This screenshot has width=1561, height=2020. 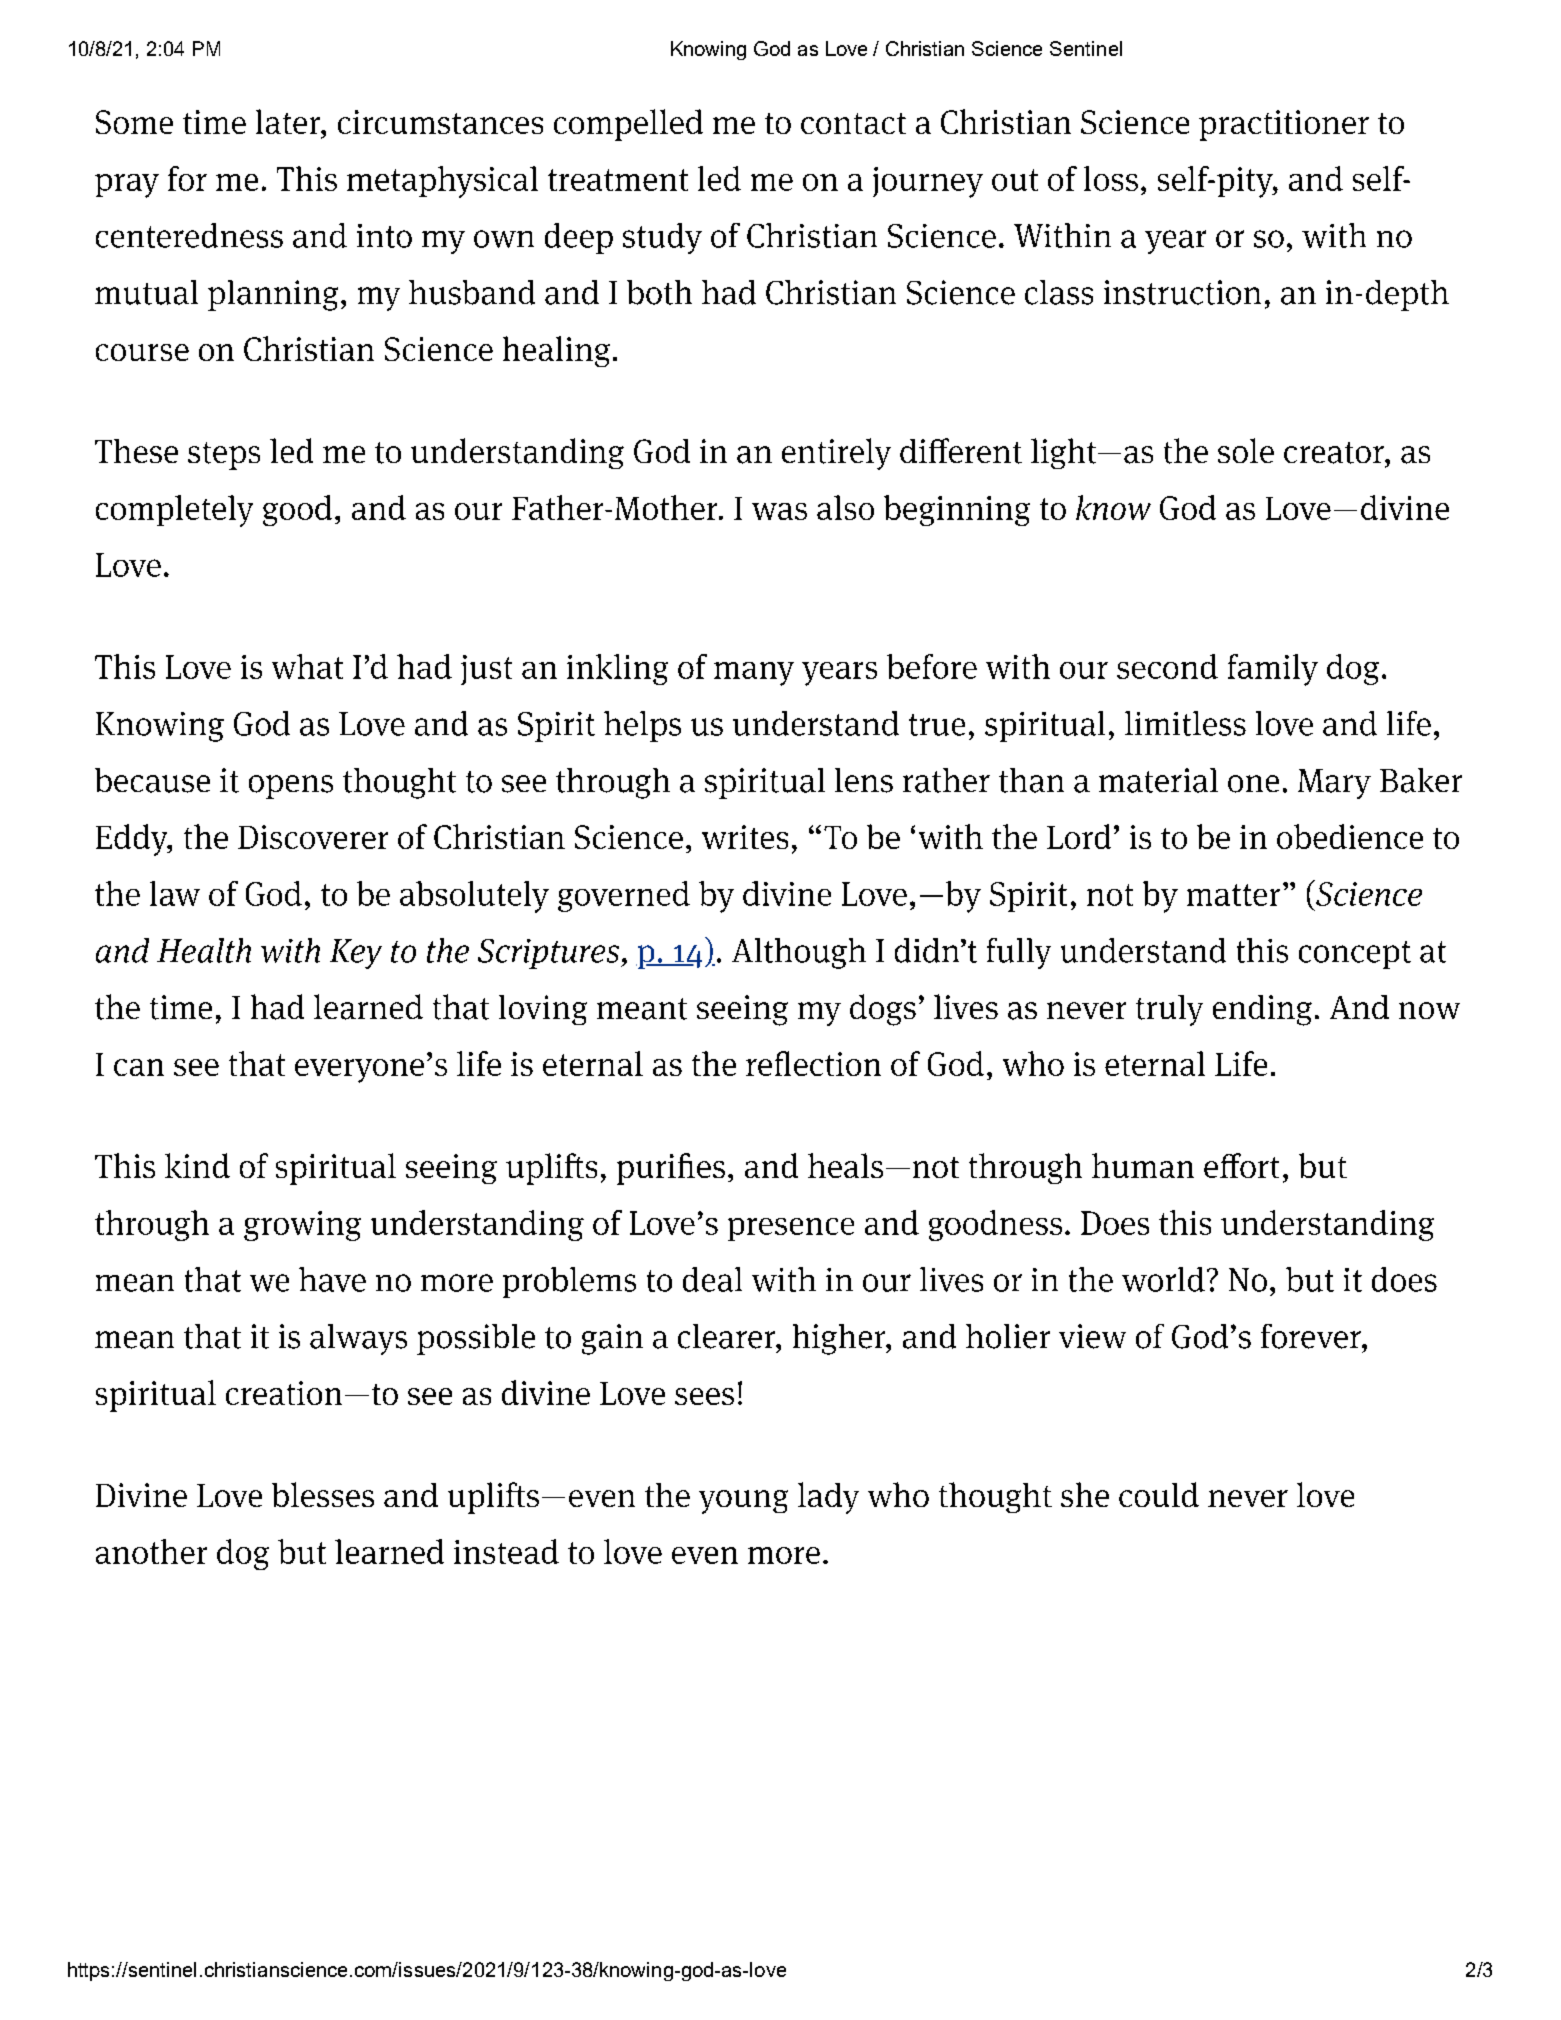 I want to click on Key, so click(x=356, y=954).
